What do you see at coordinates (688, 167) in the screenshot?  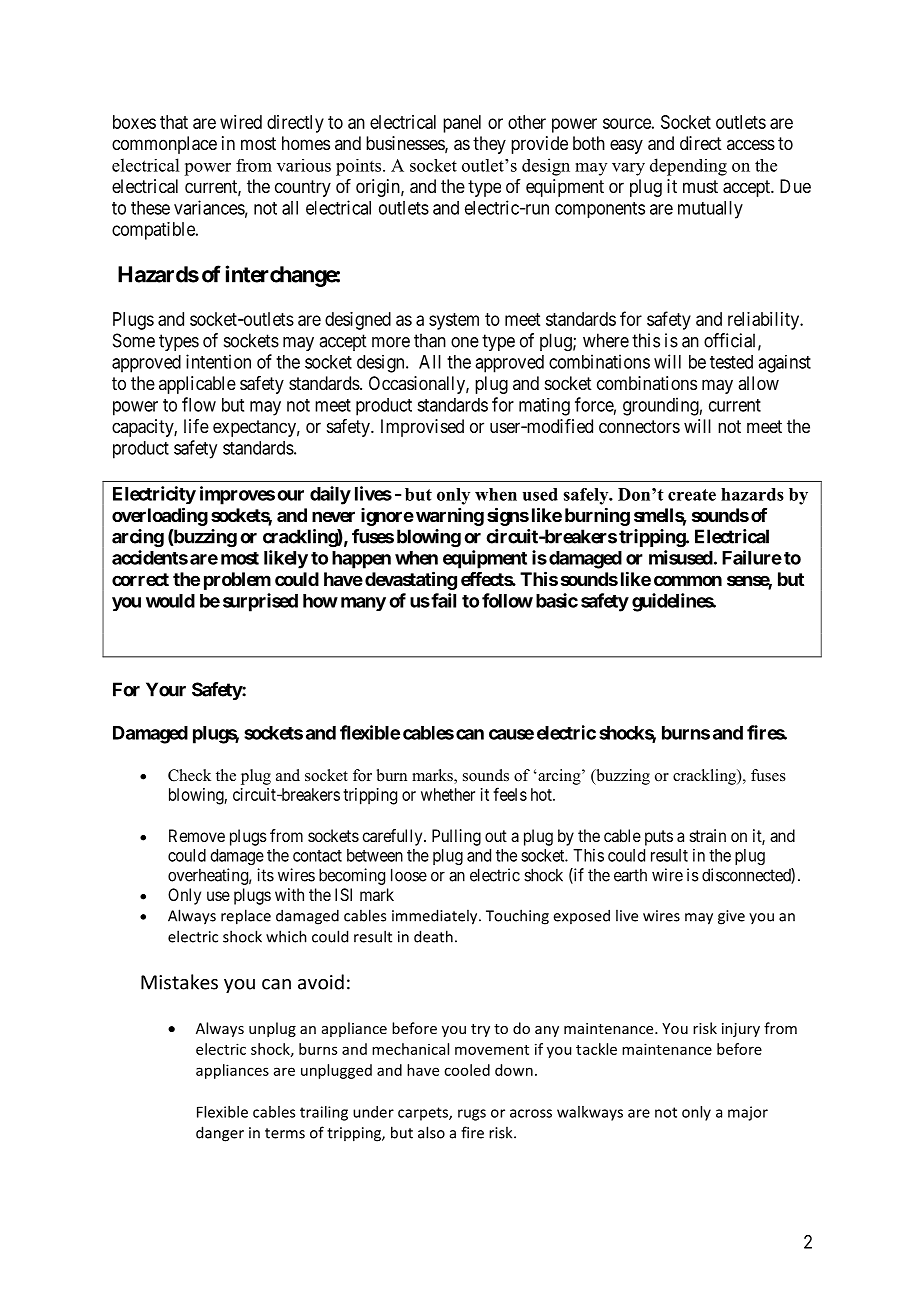 I see `depending` at bounding box center [688, 167].
